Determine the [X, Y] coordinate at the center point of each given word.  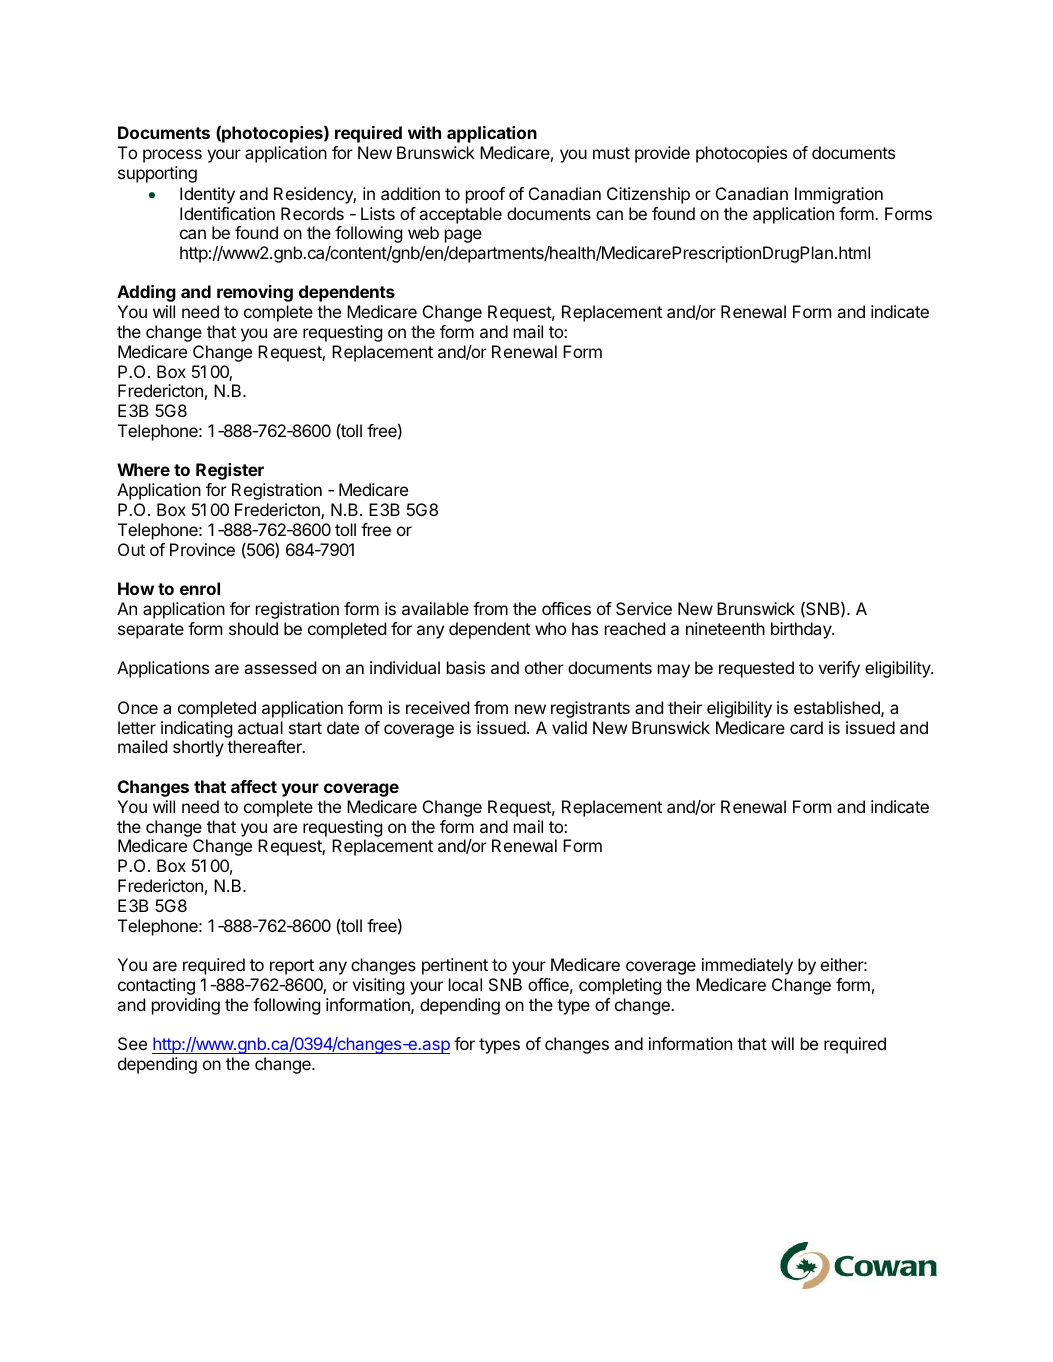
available [435, 608]
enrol [200, 588]
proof [485, 195]
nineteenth [725, 628]
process [172, 156]
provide [662, 154]
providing [186, 1006]
